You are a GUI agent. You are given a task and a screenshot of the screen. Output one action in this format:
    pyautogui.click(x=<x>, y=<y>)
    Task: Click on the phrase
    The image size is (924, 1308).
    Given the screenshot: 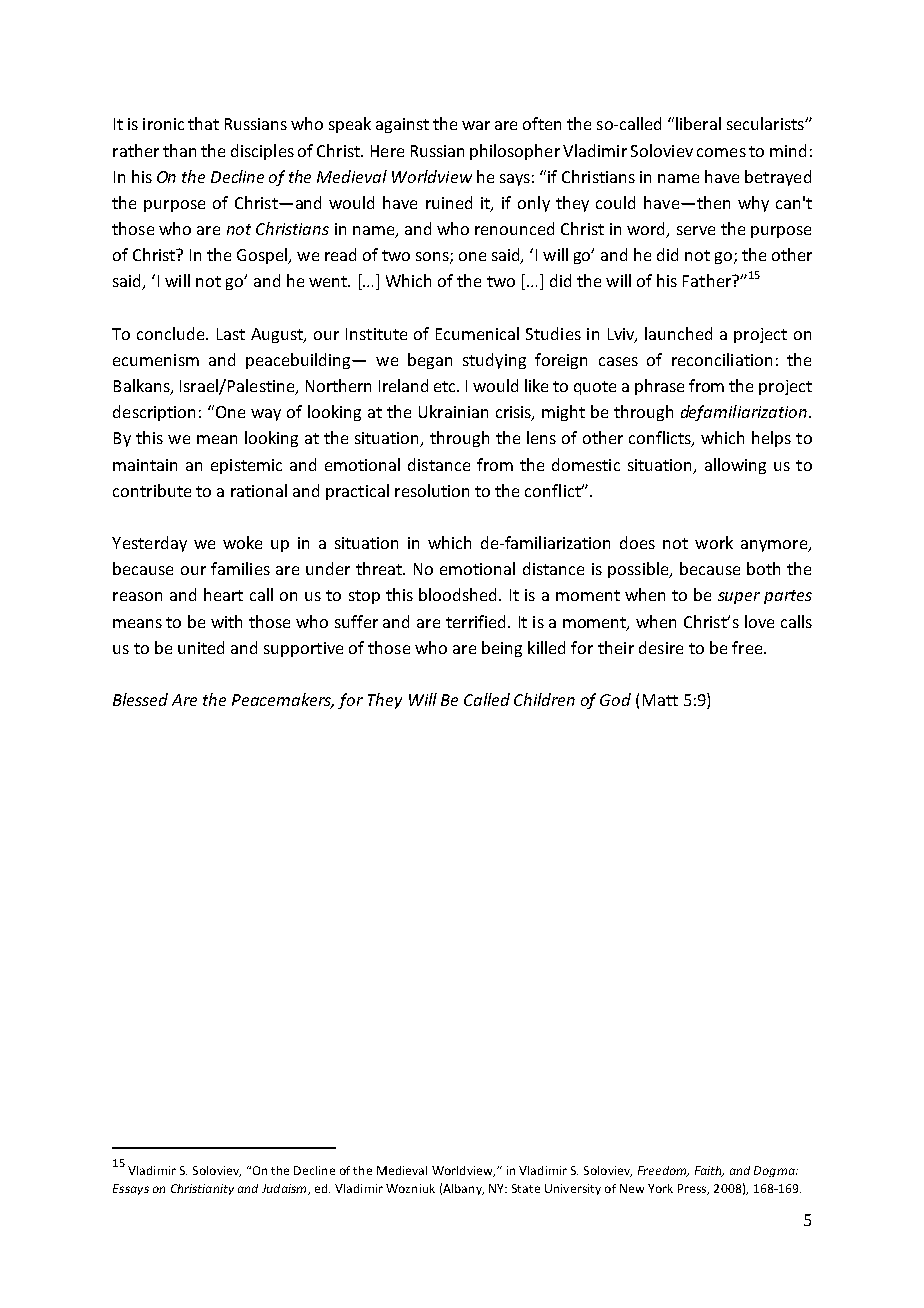 What is the action you would take?
    pyautogui.click(x=659, y=387)
